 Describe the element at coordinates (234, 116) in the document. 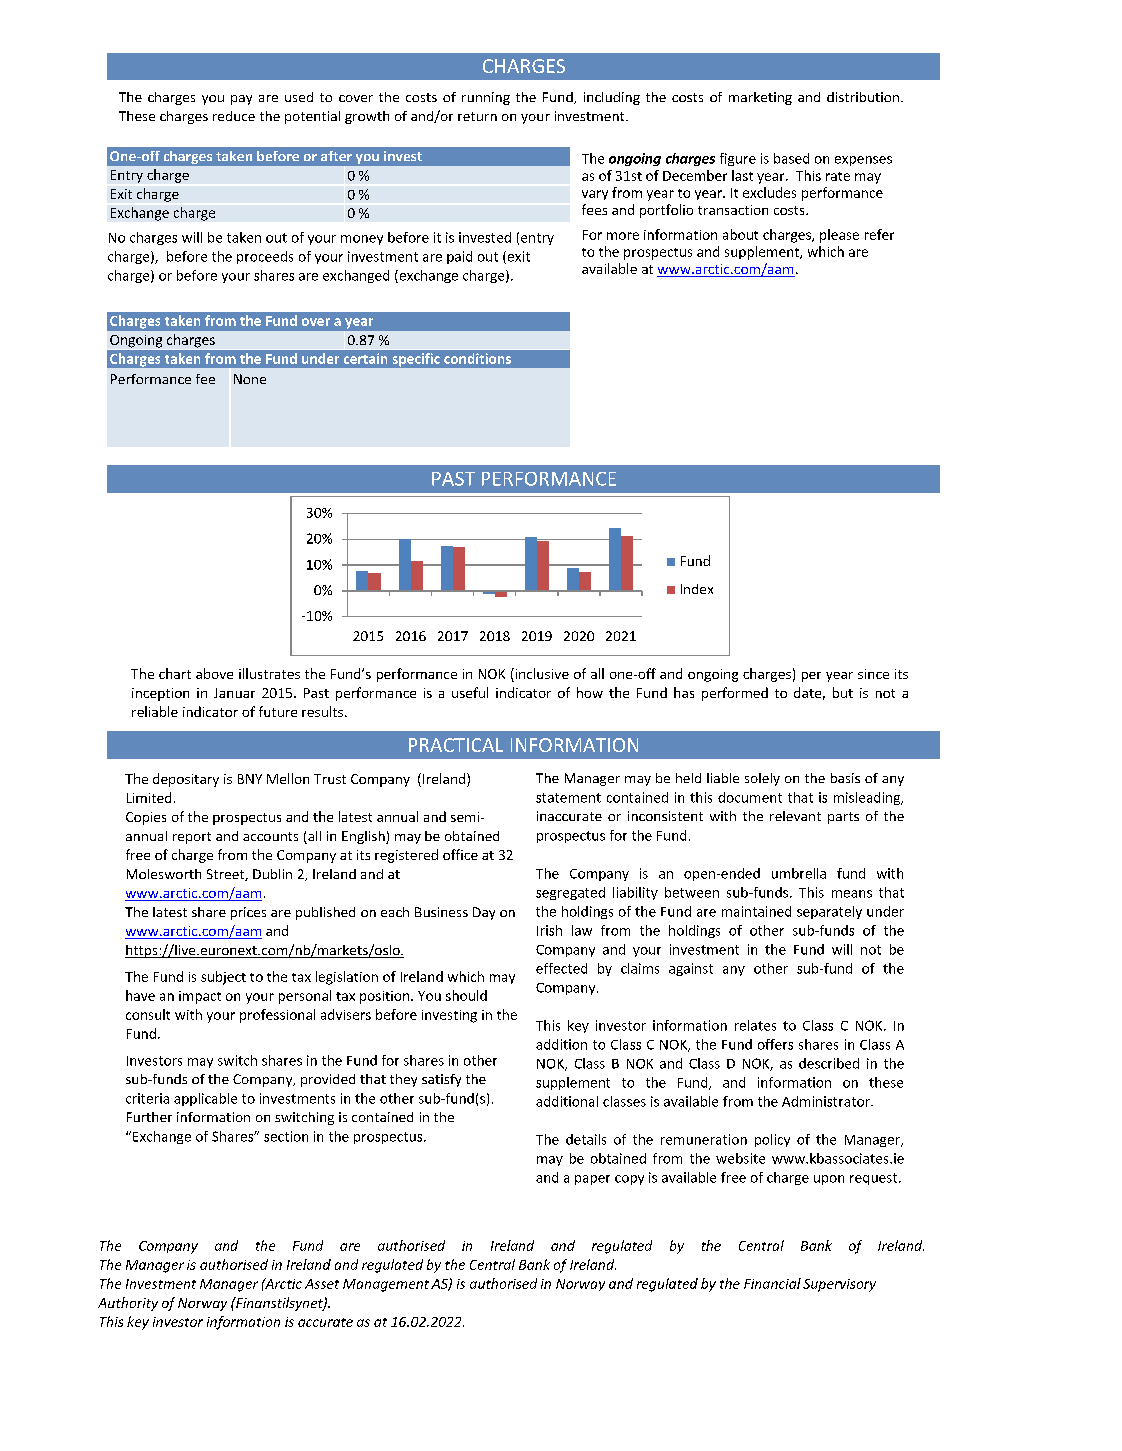

I see `reduce` at that location.
